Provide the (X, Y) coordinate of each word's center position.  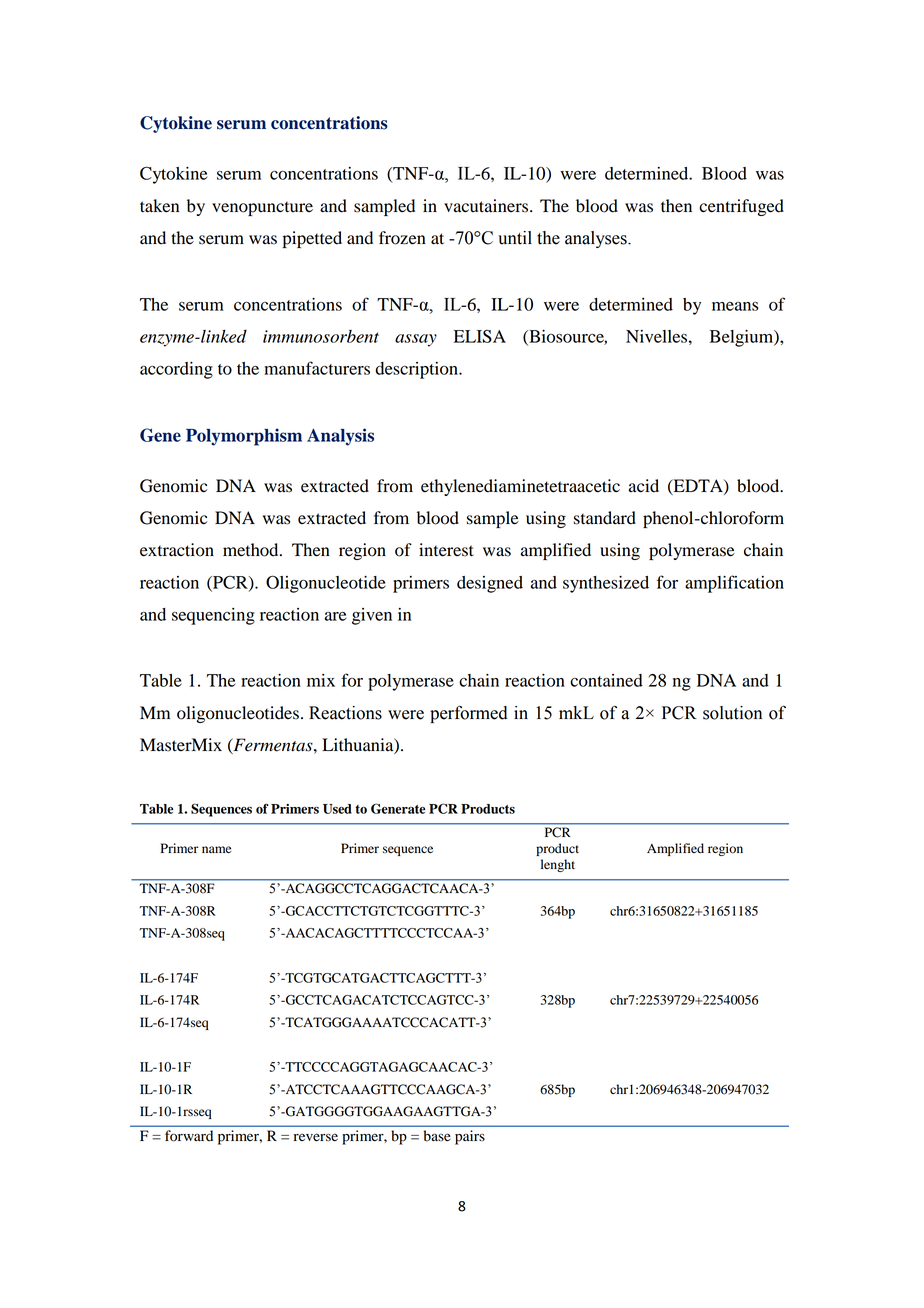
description (417, 370)
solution (732, 713)
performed (469, 714)
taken (159, 206)
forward (189, 1136)
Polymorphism (244, 437)
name (217, 850)
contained (606, 680)
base (437, 1136)
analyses (597, 239)
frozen (402, 238)
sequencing (213, 616)
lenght (558, 865)
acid (644, 486)
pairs (470, 1137)
